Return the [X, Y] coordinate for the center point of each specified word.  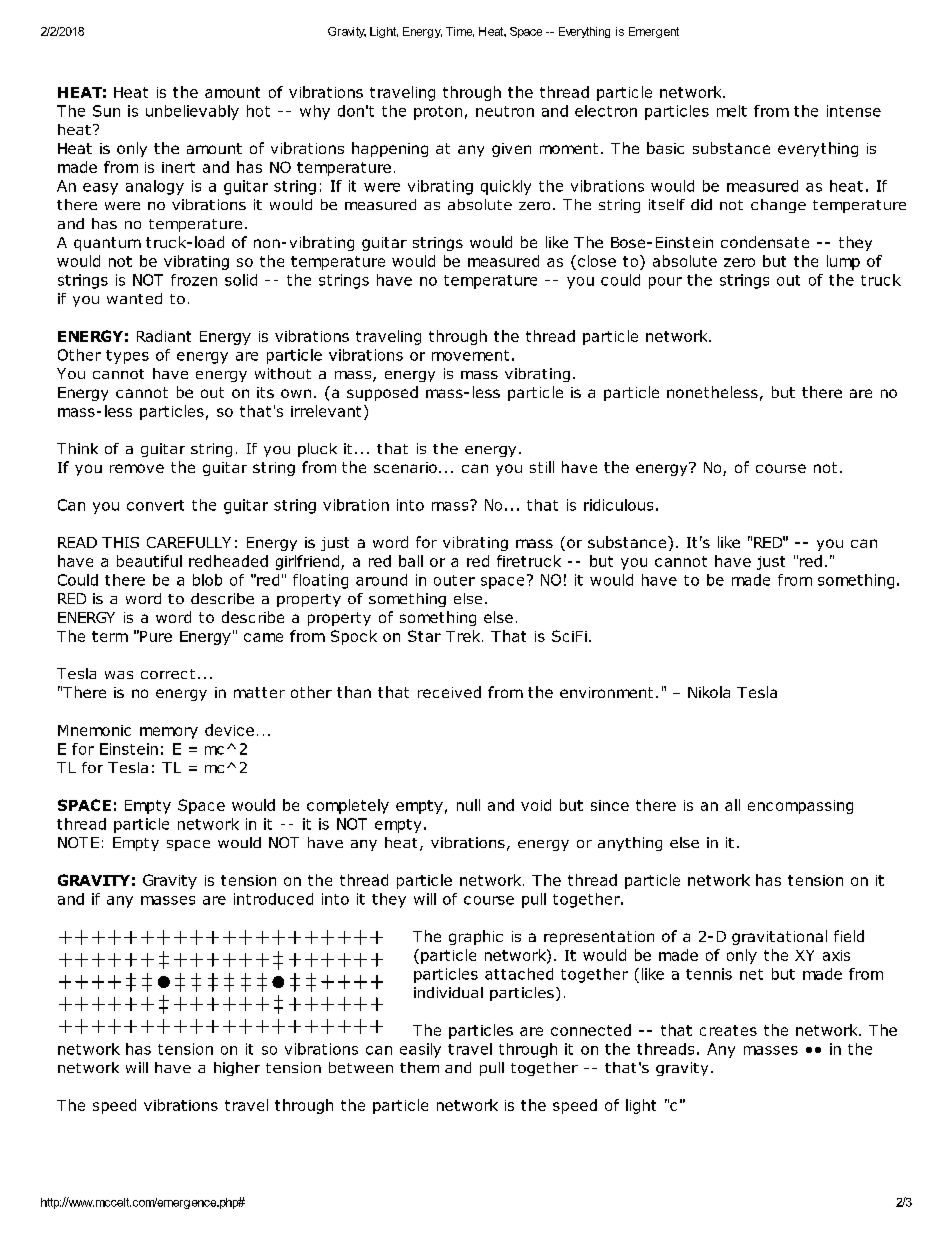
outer [454, 580]
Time [460, 32]
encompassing [800, 807]
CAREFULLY [189, 542]
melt [732, 111]
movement [470, 355]
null [468, 805]
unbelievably [192, 112]
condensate [765, 242]
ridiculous [618, 505]
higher [237, 1069]
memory [169, 733]
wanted [134, 298]
